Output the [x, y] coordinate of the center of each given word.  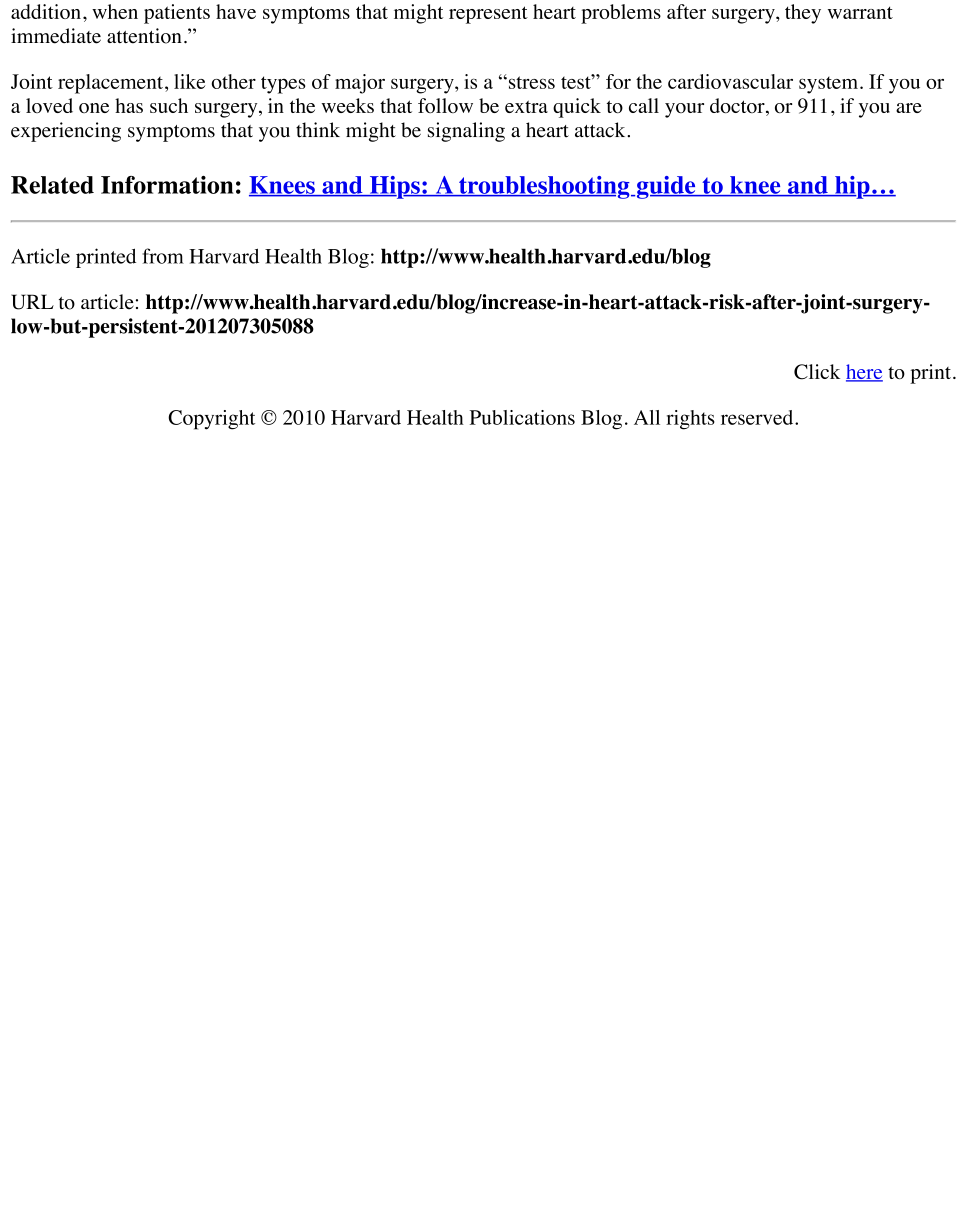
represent [488, 15]
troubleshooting [544, 187]
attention [144, 36]
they [803, 14]
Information [167, 185]
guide [666, 187]
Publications [522, 417]
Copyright [211, 420]
